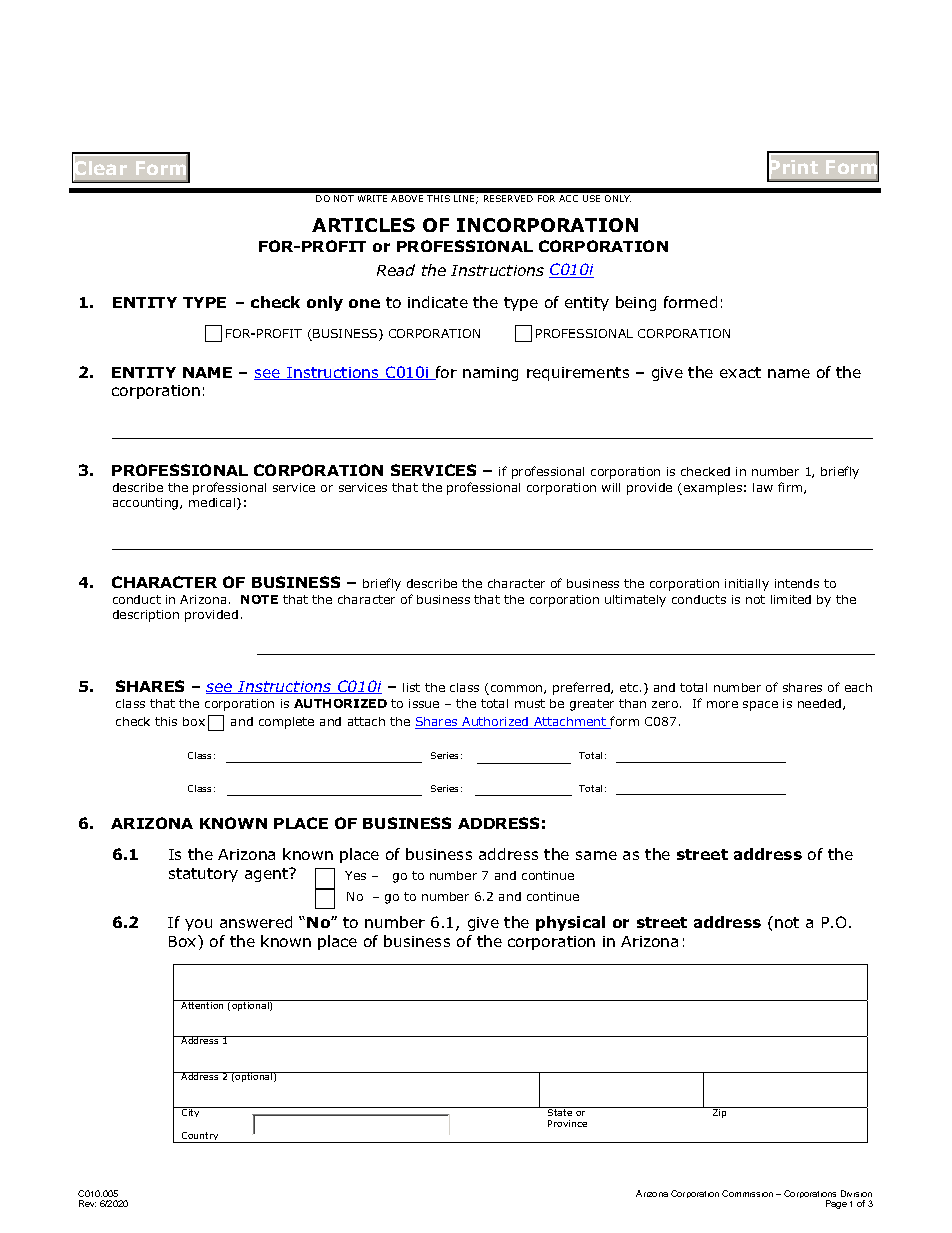 The image size is (952, 1233). I want to click on physical, so click(570, 923).
